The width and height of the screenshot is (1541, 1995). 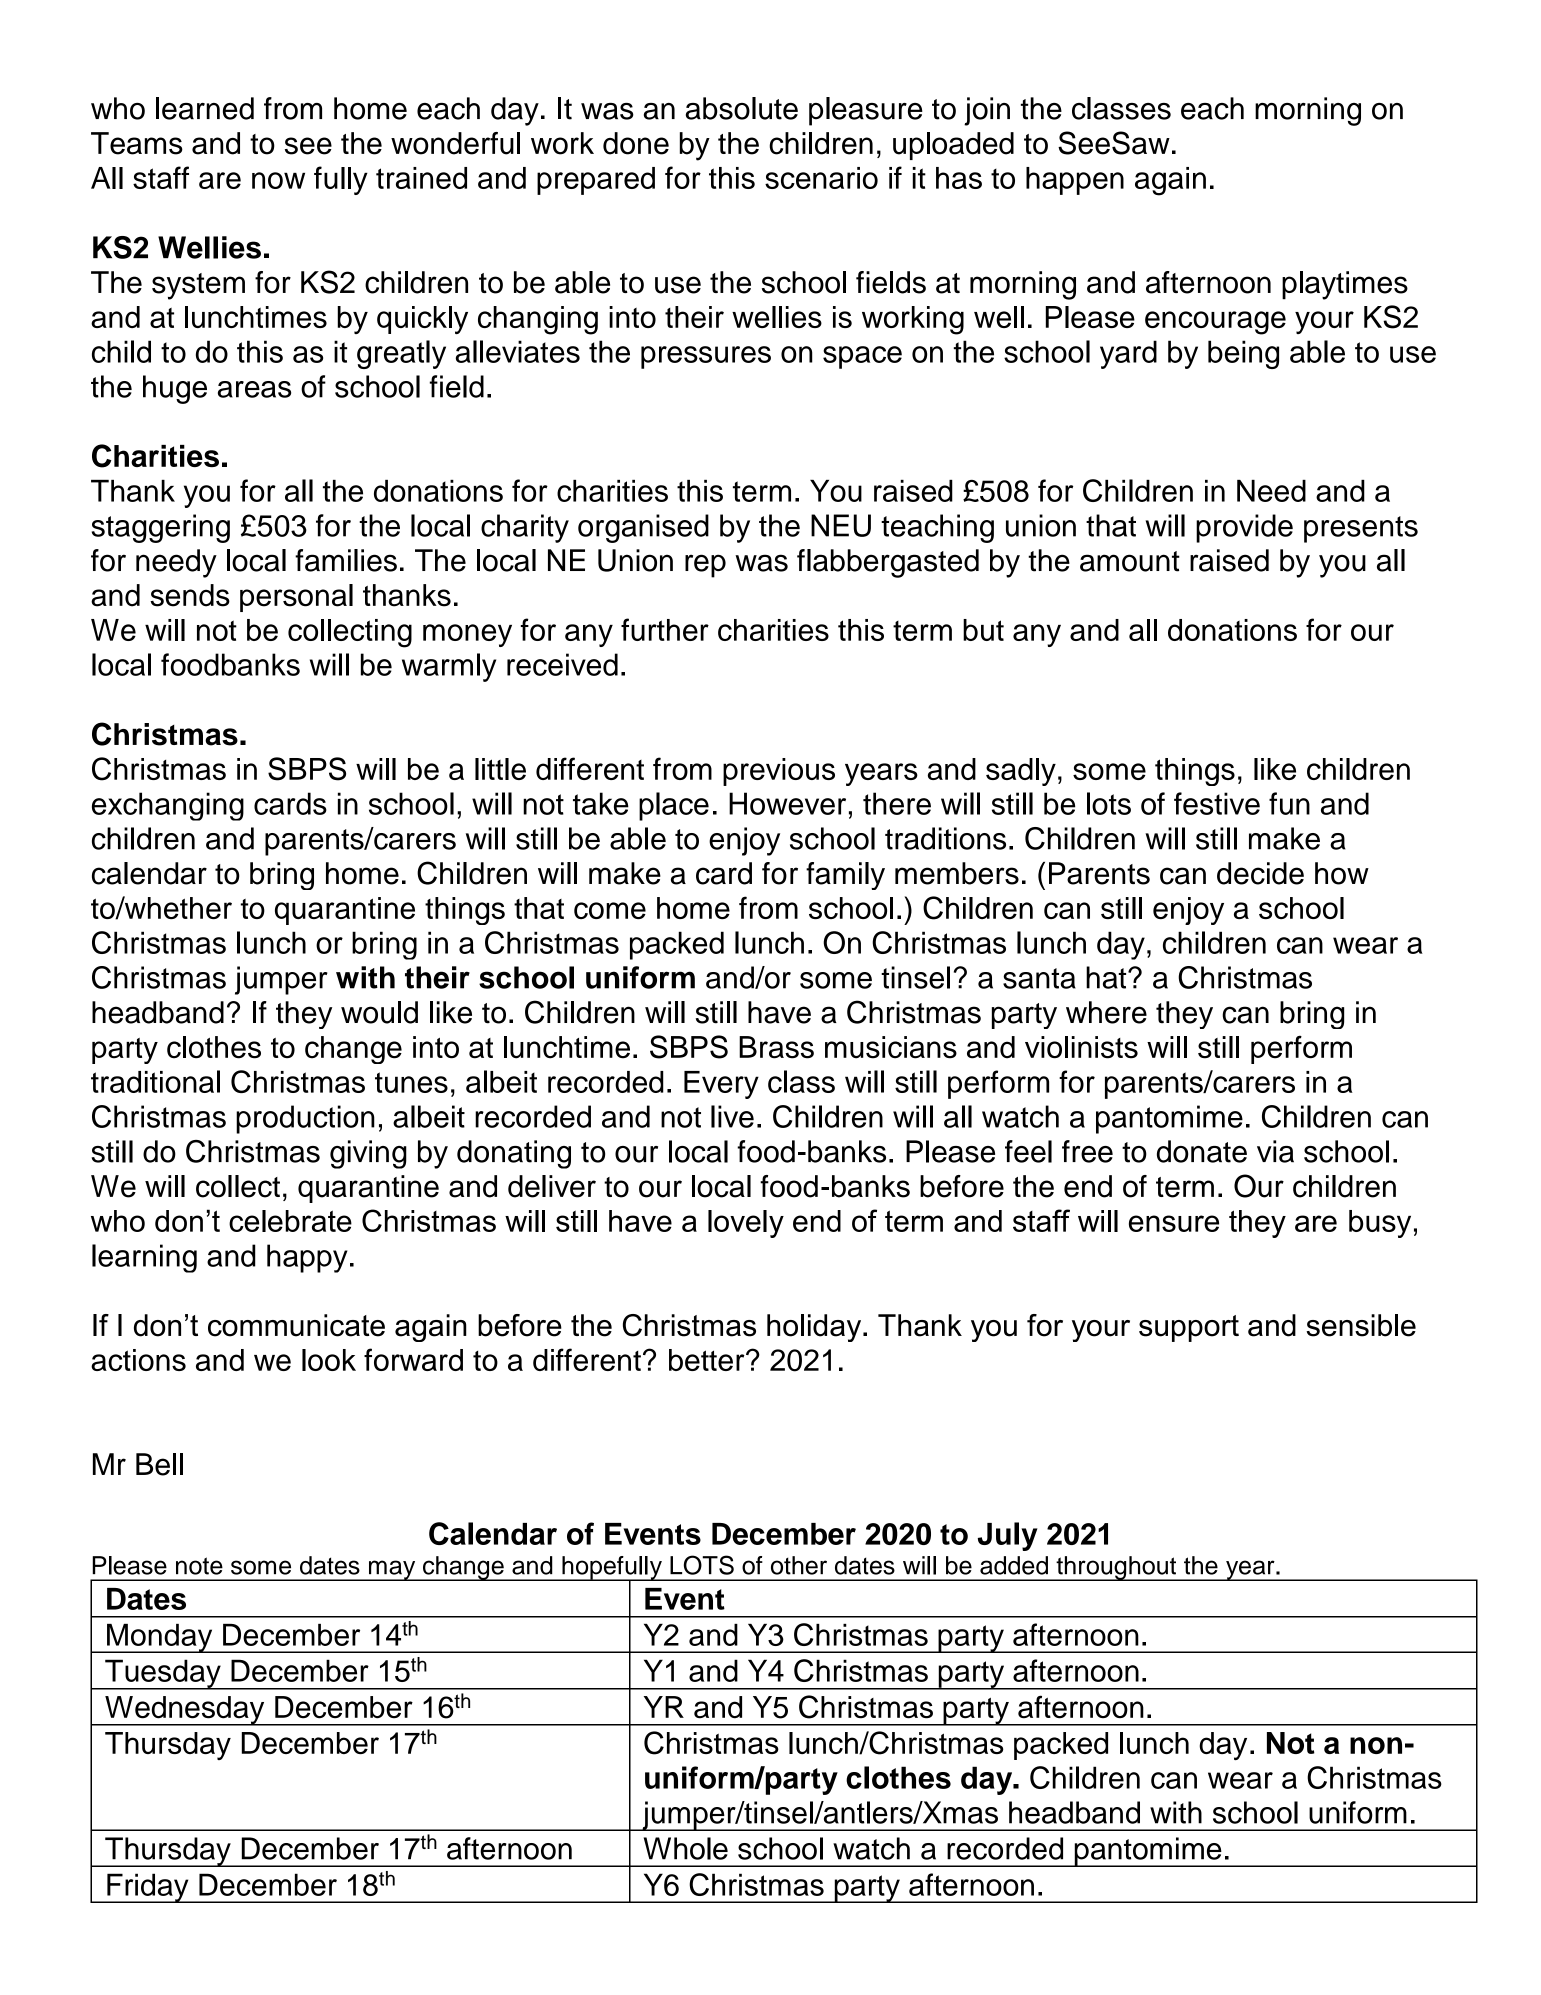 What do you see at coordinates (278, 180) in the screenshot?
I see `now` at bounding box center [278, 180].
